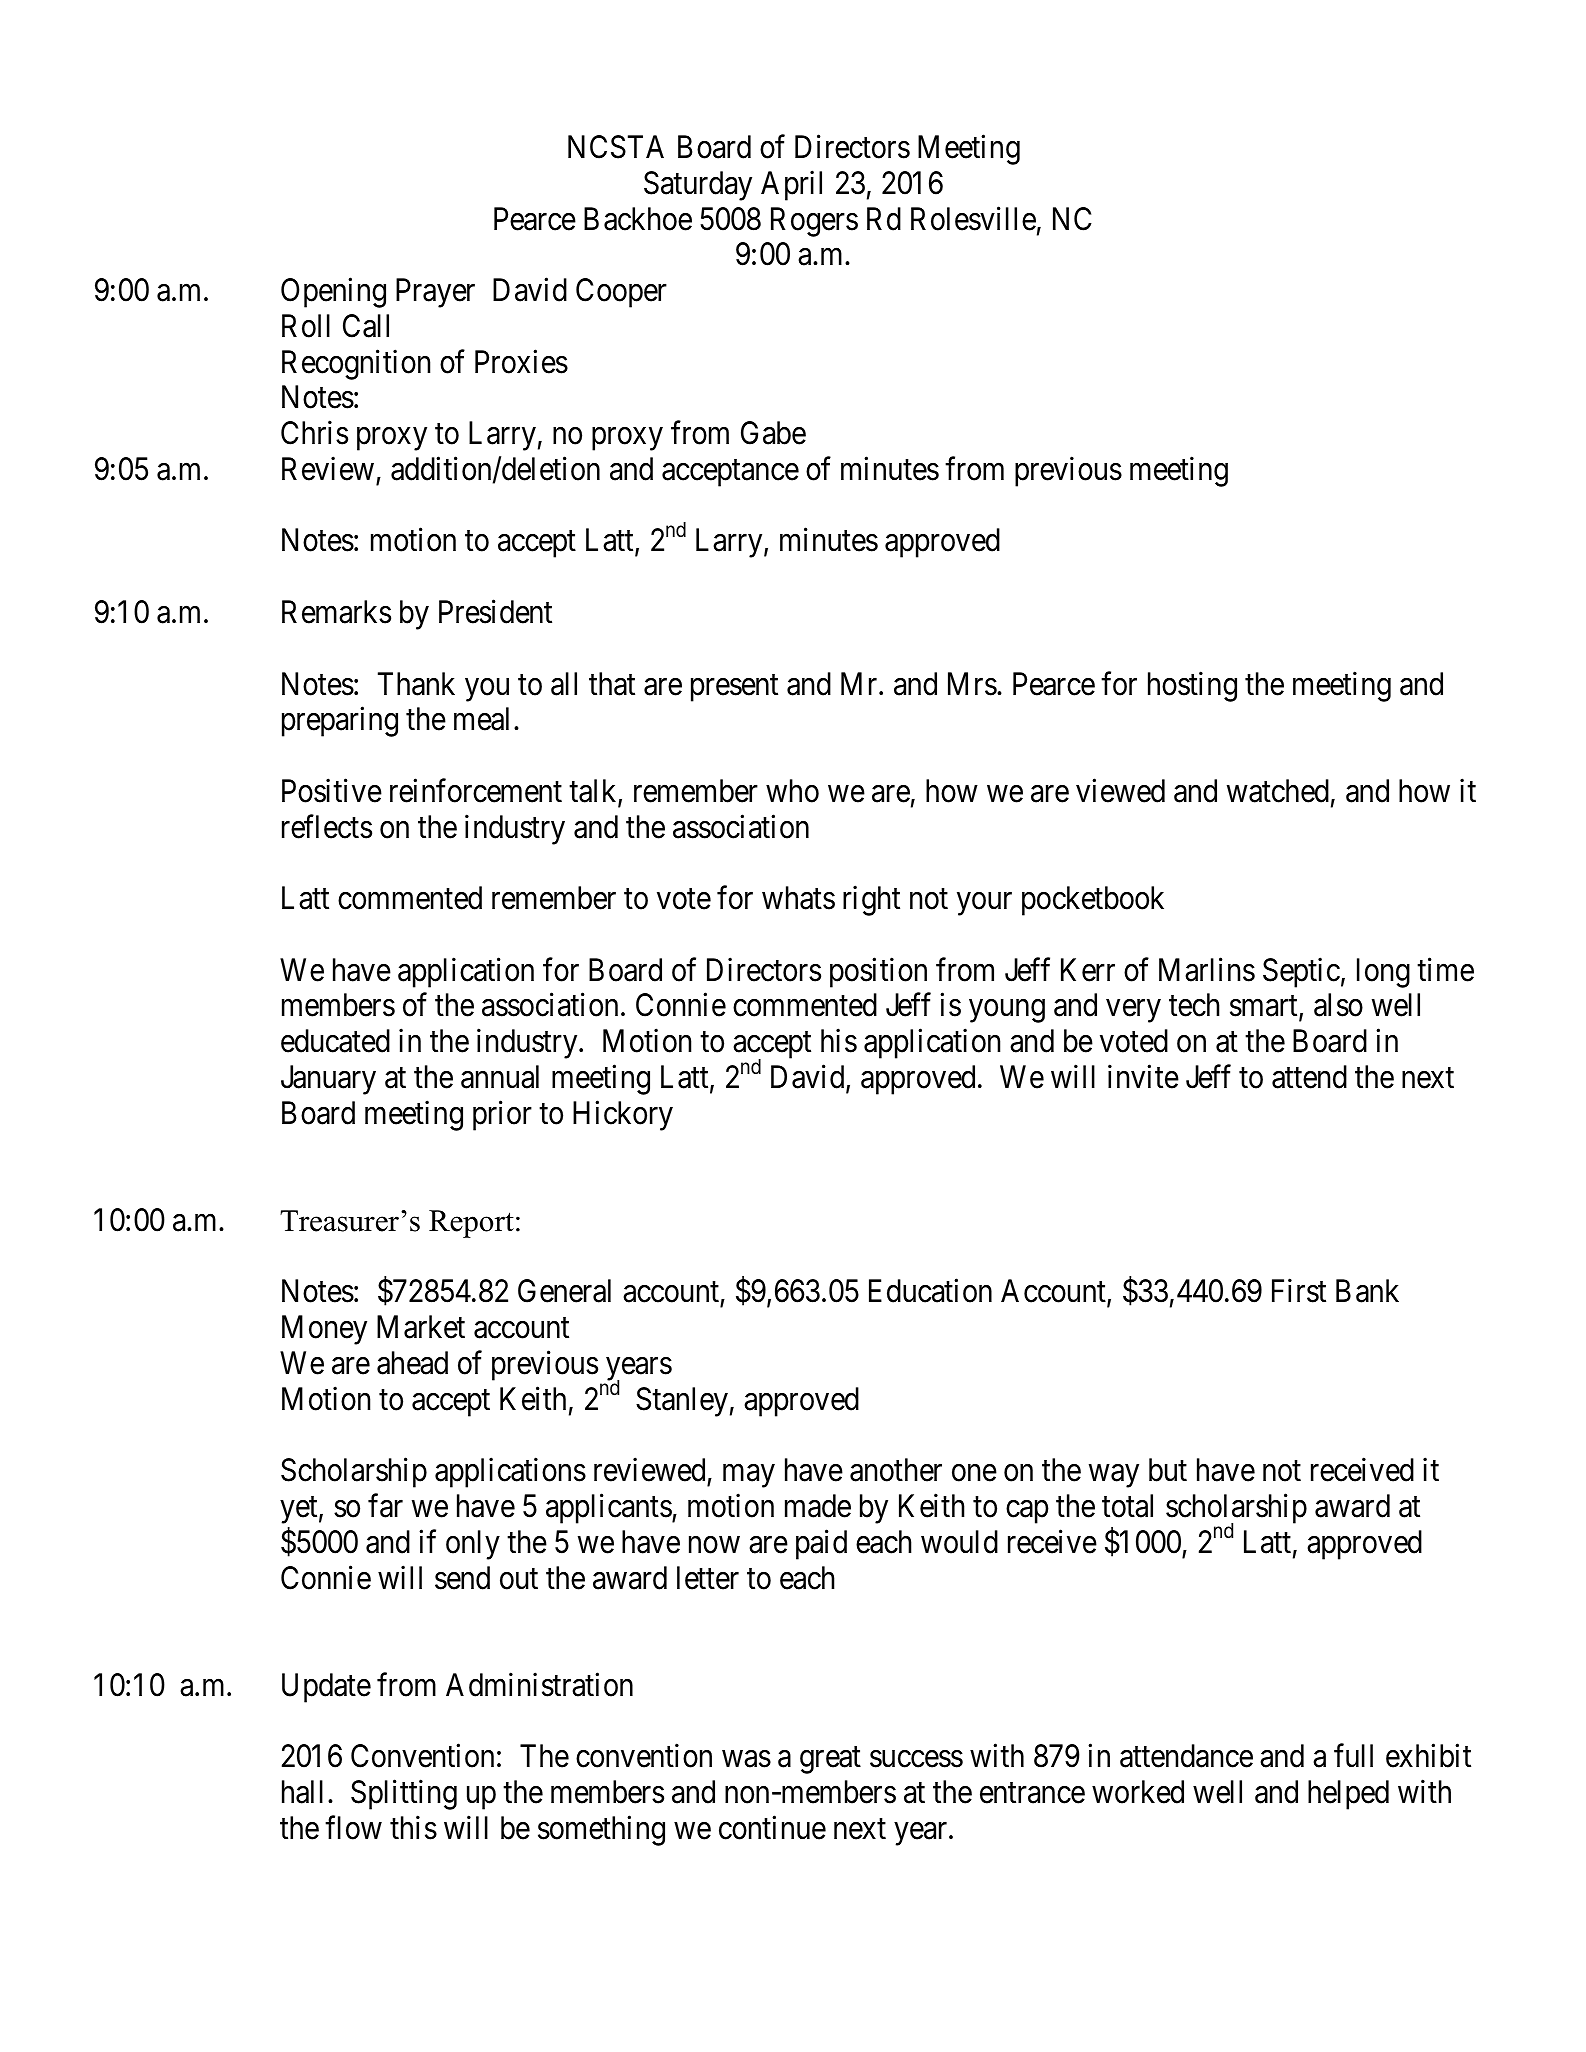 The height and width of the image is (2052, 1586). I want to click on April, so click(791, 186).
